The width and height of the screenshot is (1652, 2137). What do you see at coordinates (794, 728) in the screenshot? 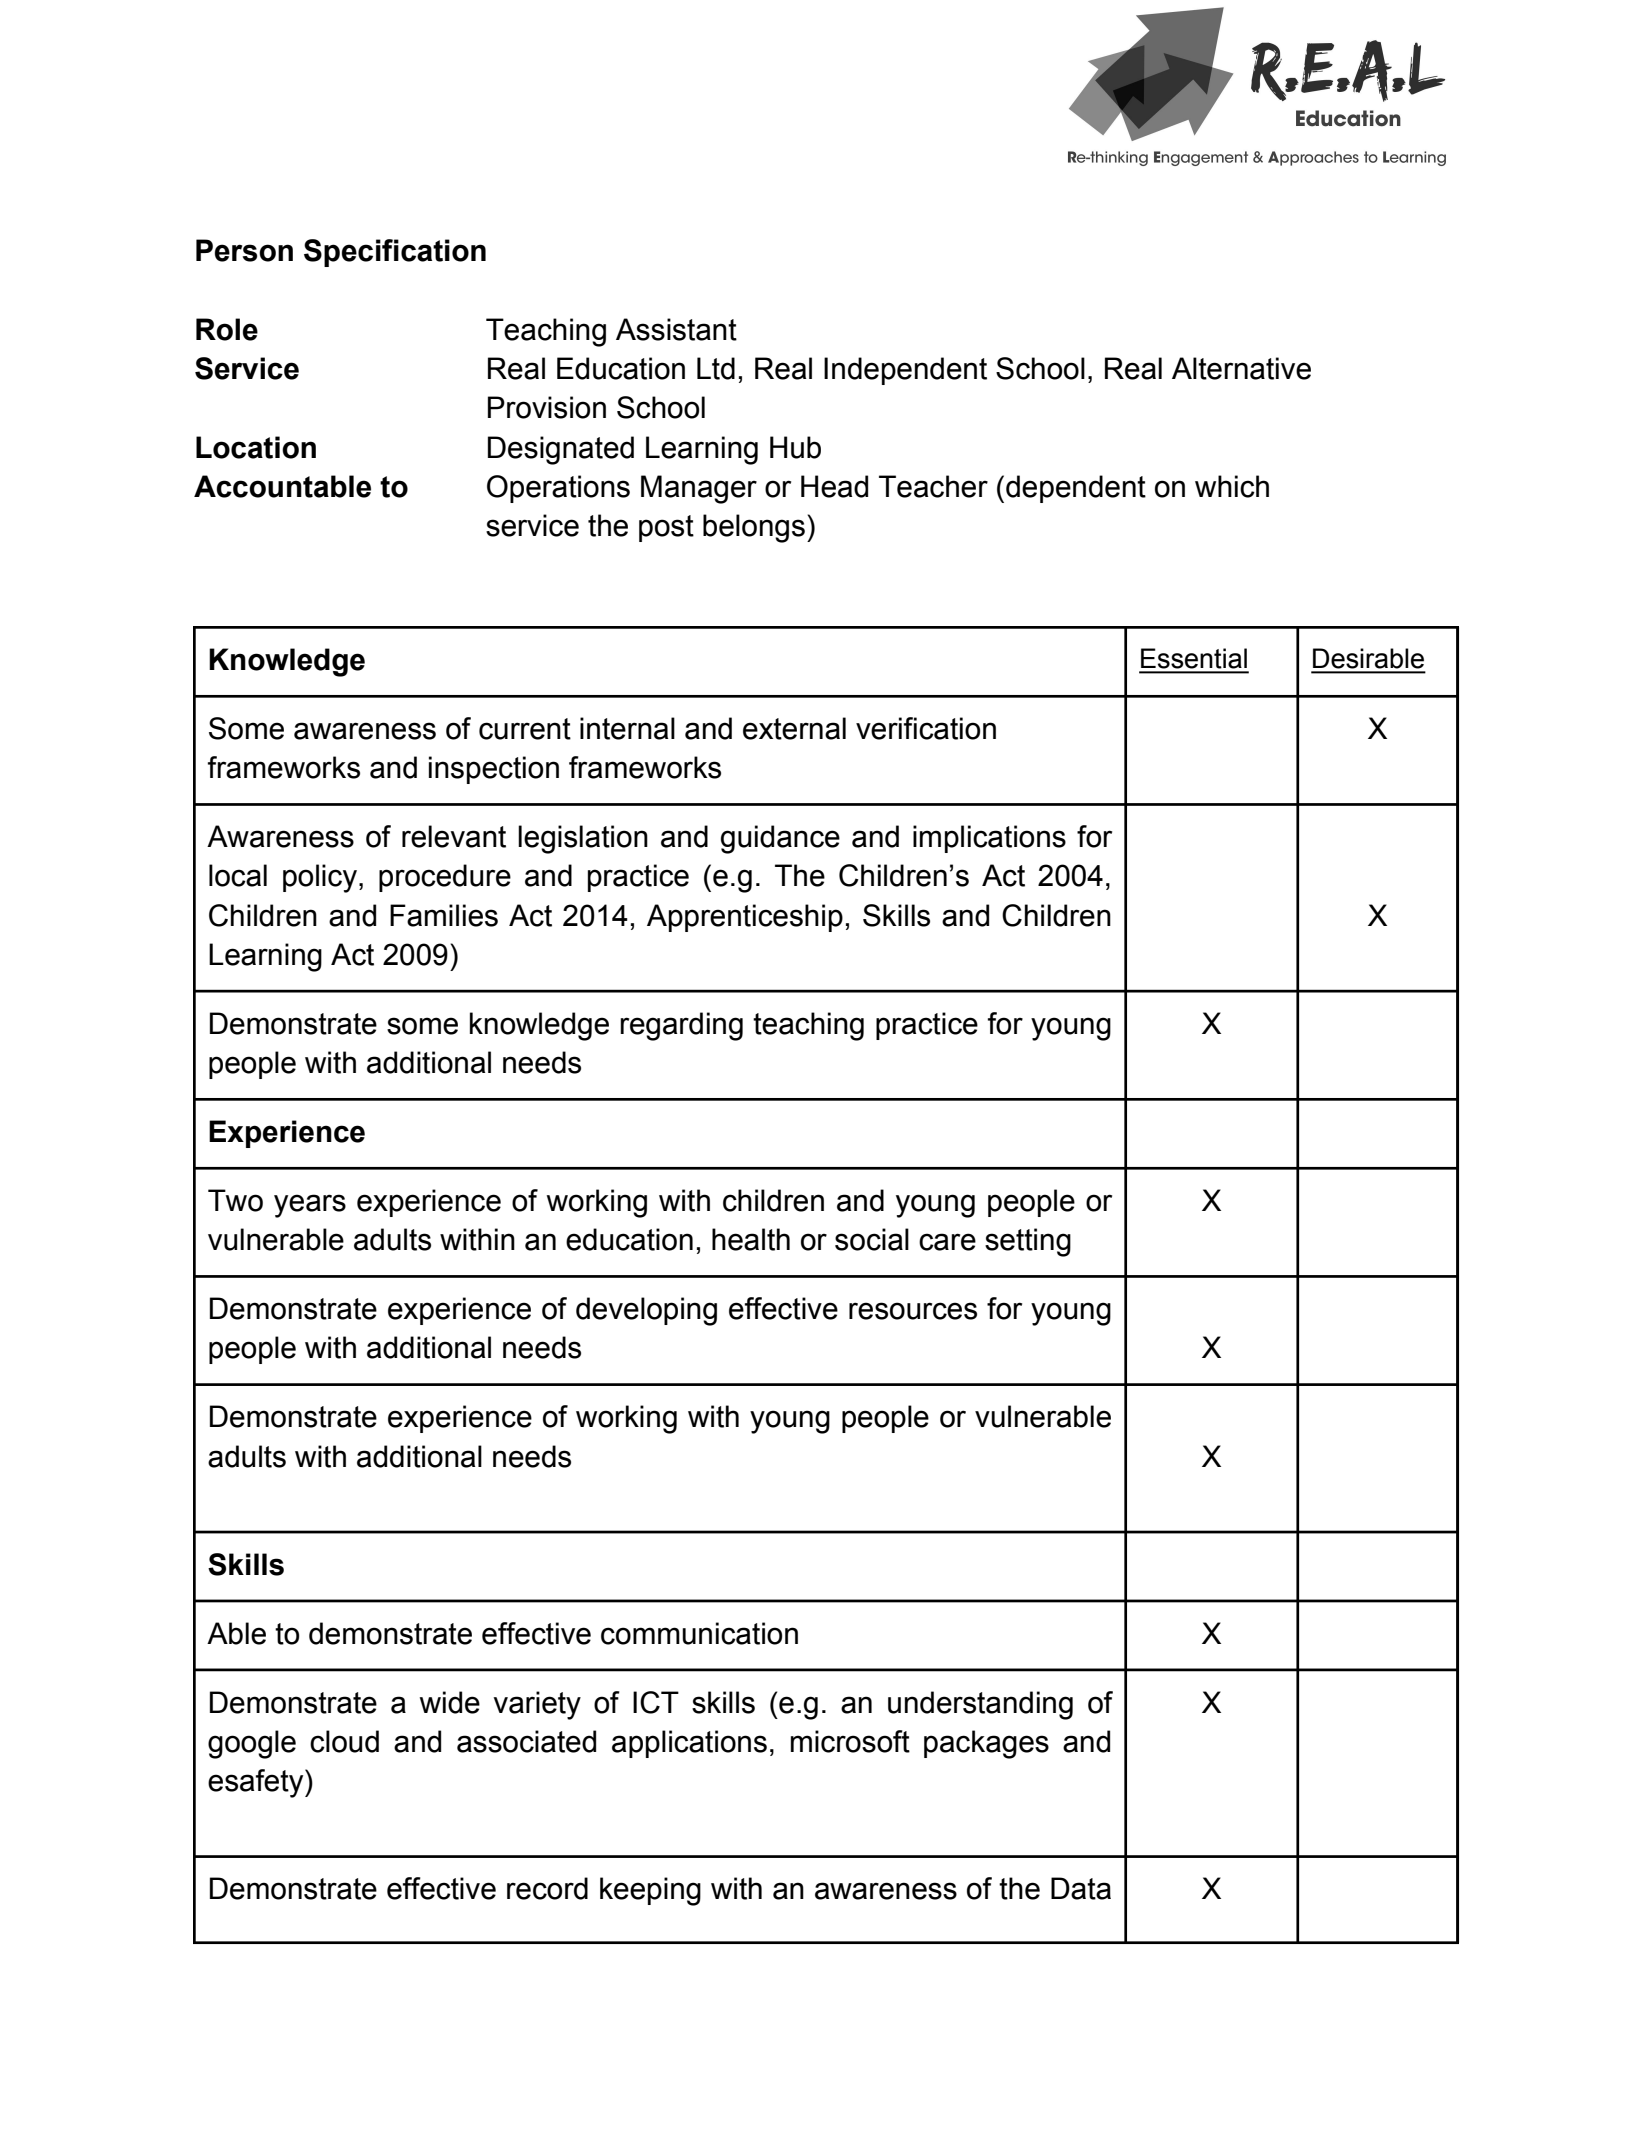
I see `external` at bounding box center [794, 728].
